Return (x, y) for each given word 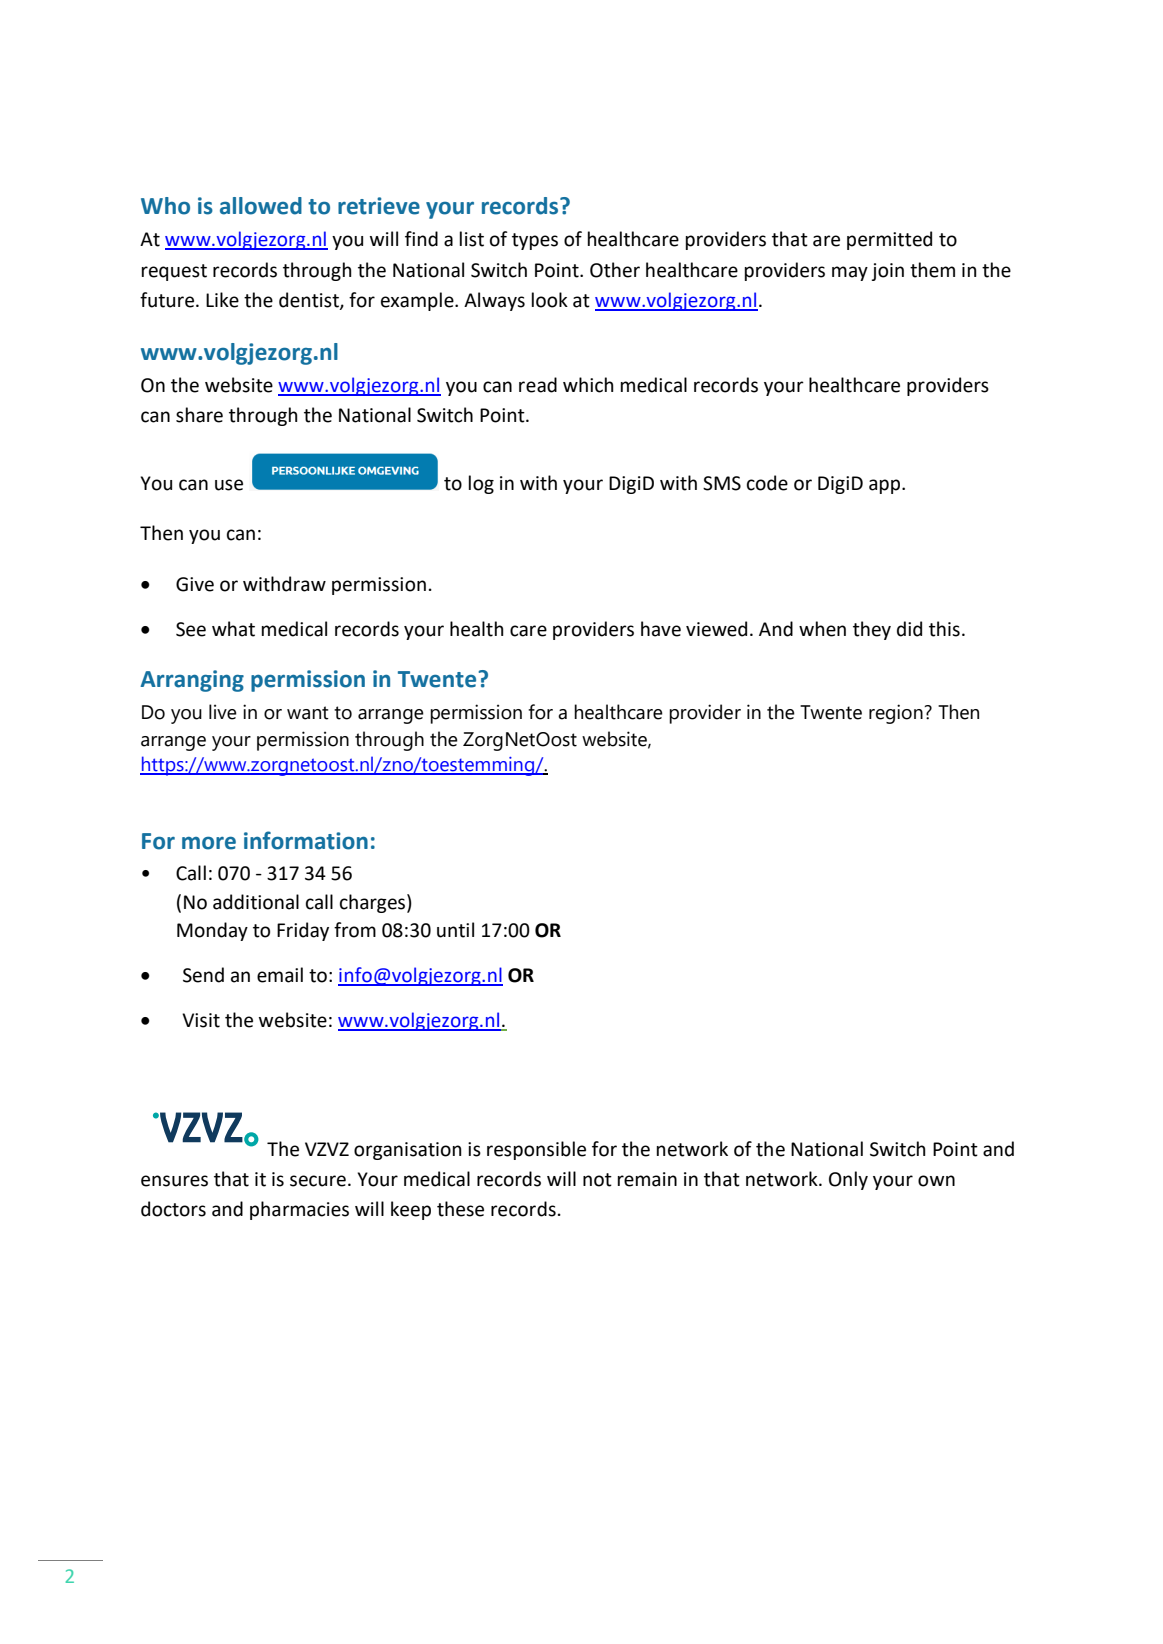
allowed (261, 206)
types (535, 241)
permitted (889, 240)
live (223, 712)
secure (318, 1181)
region (897, 714)
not (597, 1180)
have (661, 629)
